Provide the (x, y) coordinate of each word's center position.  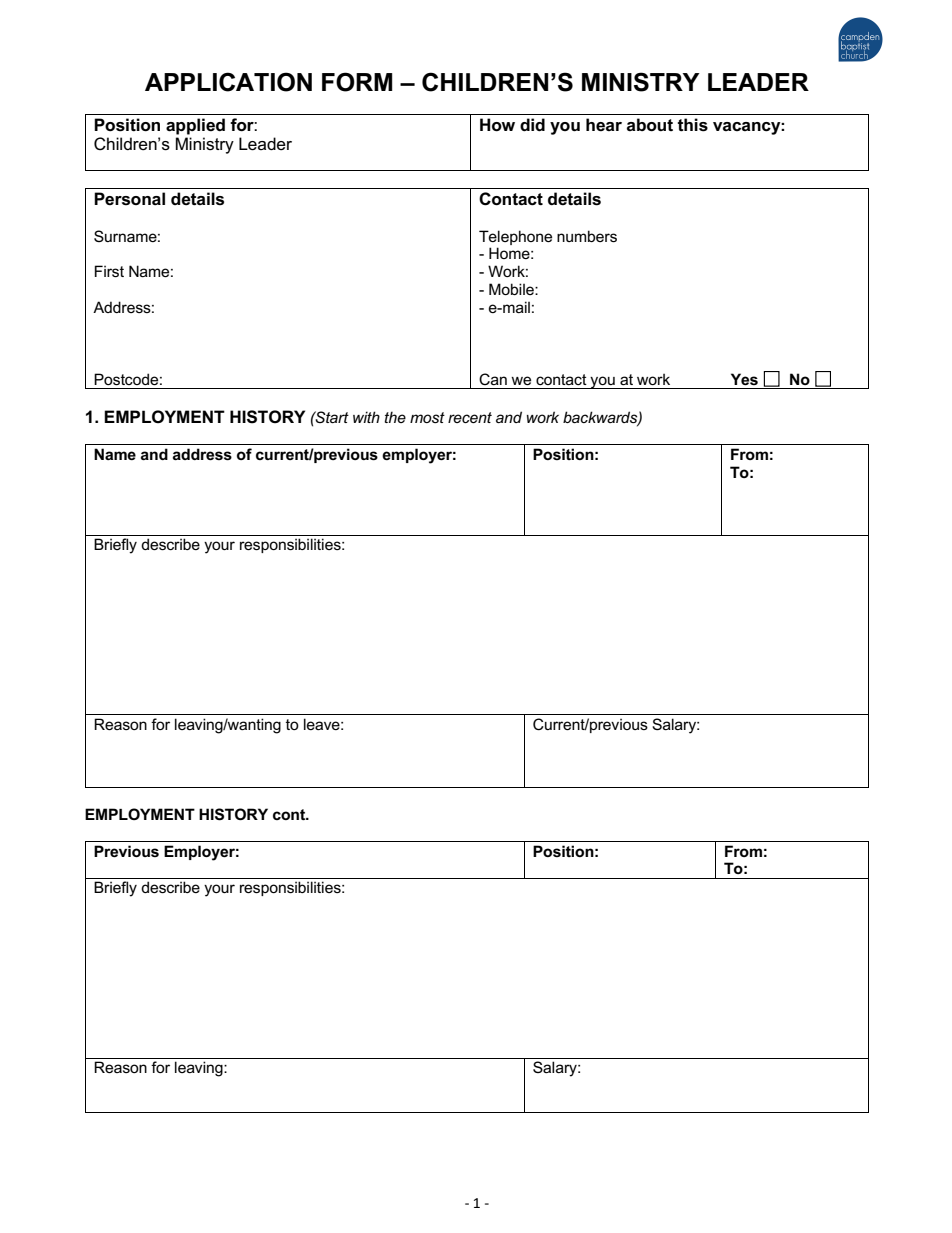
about (650, 125)
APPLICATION (228, 82)
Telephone (515, 237)
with (366, 417)
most (427, 417)
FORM (357, 82)
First (109, 271)
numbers (587, 236)
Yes (744, 379)
